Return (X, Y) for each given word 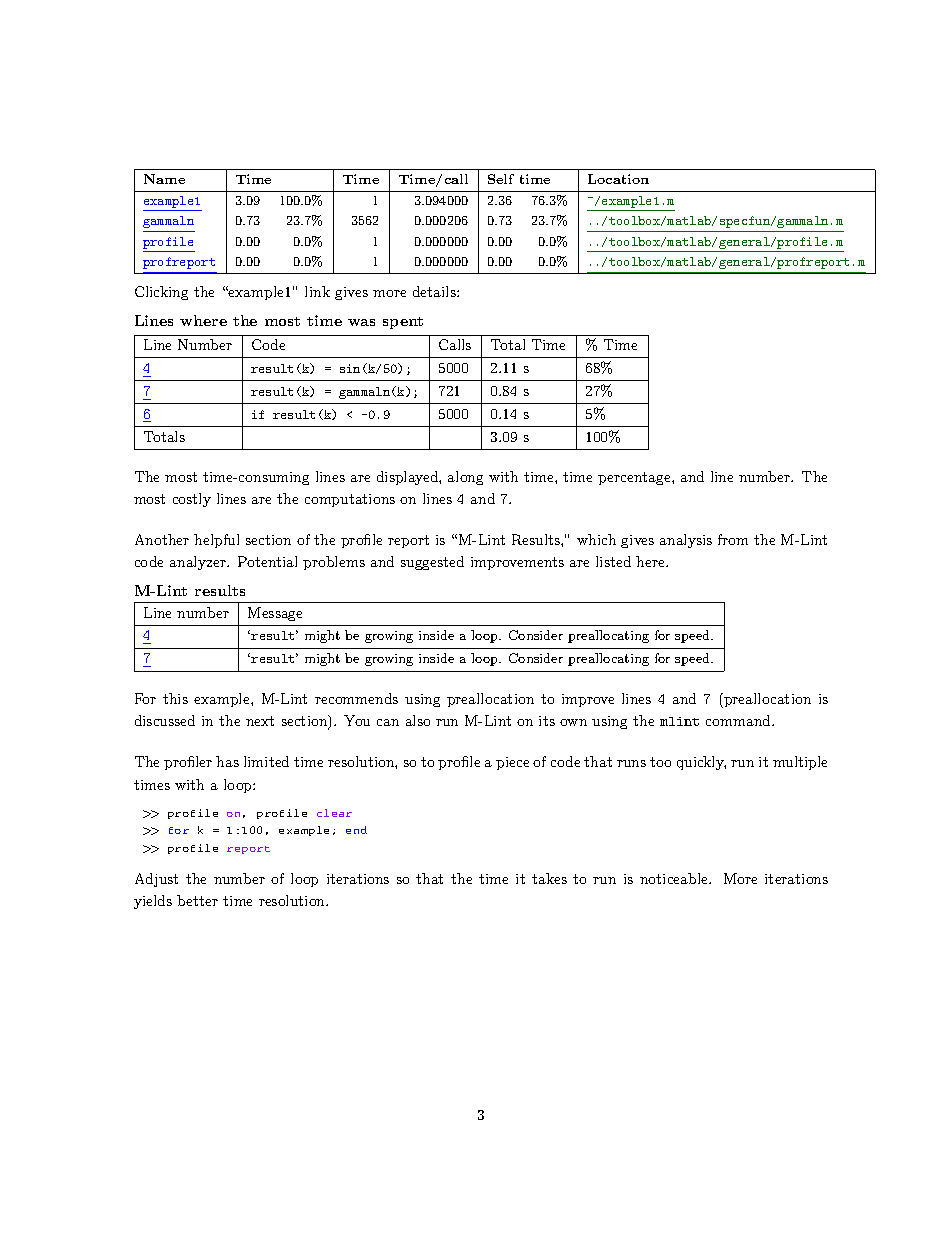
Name (164, 179)
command (739, 720)
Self (501, 179)
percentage (635, 478)
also (418, 720)
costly (192, 500)
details (435, 291)
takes (549, 878)
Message (275, 614)
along (465, 478)
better (197, 900)
